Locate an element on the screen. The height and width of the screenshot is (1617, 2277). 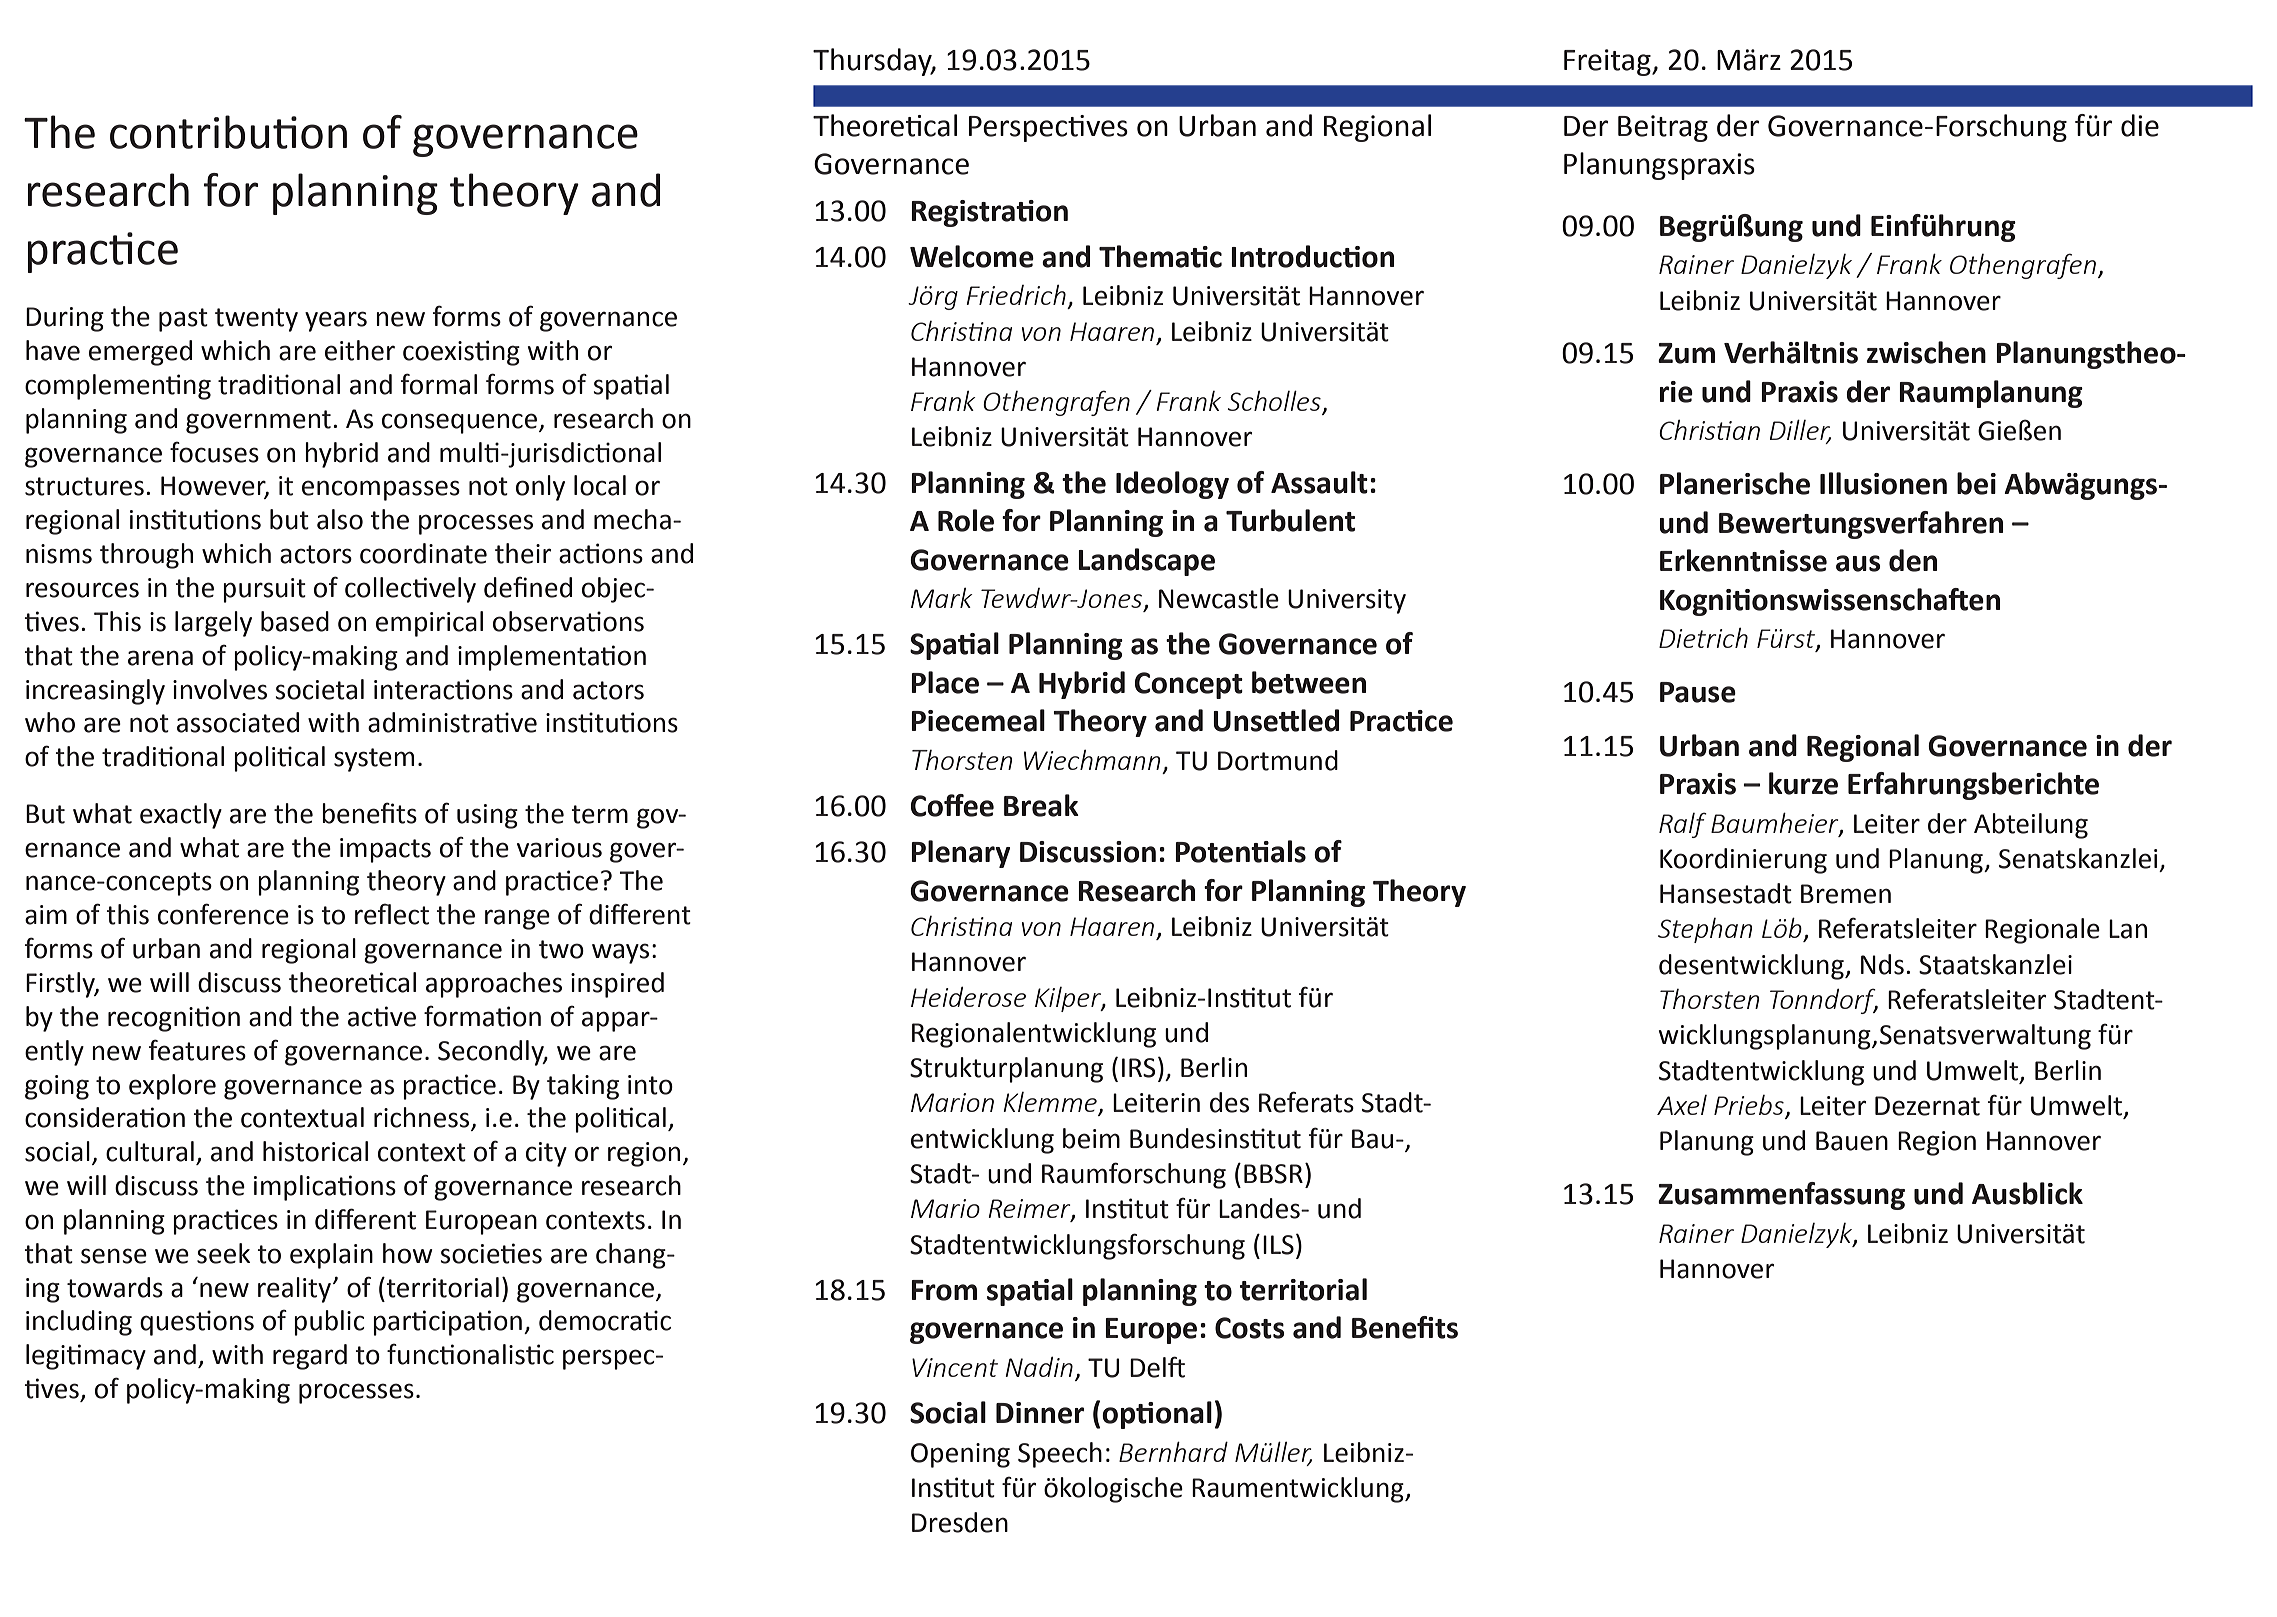
Opening is located at coordinates (960, 1455).
